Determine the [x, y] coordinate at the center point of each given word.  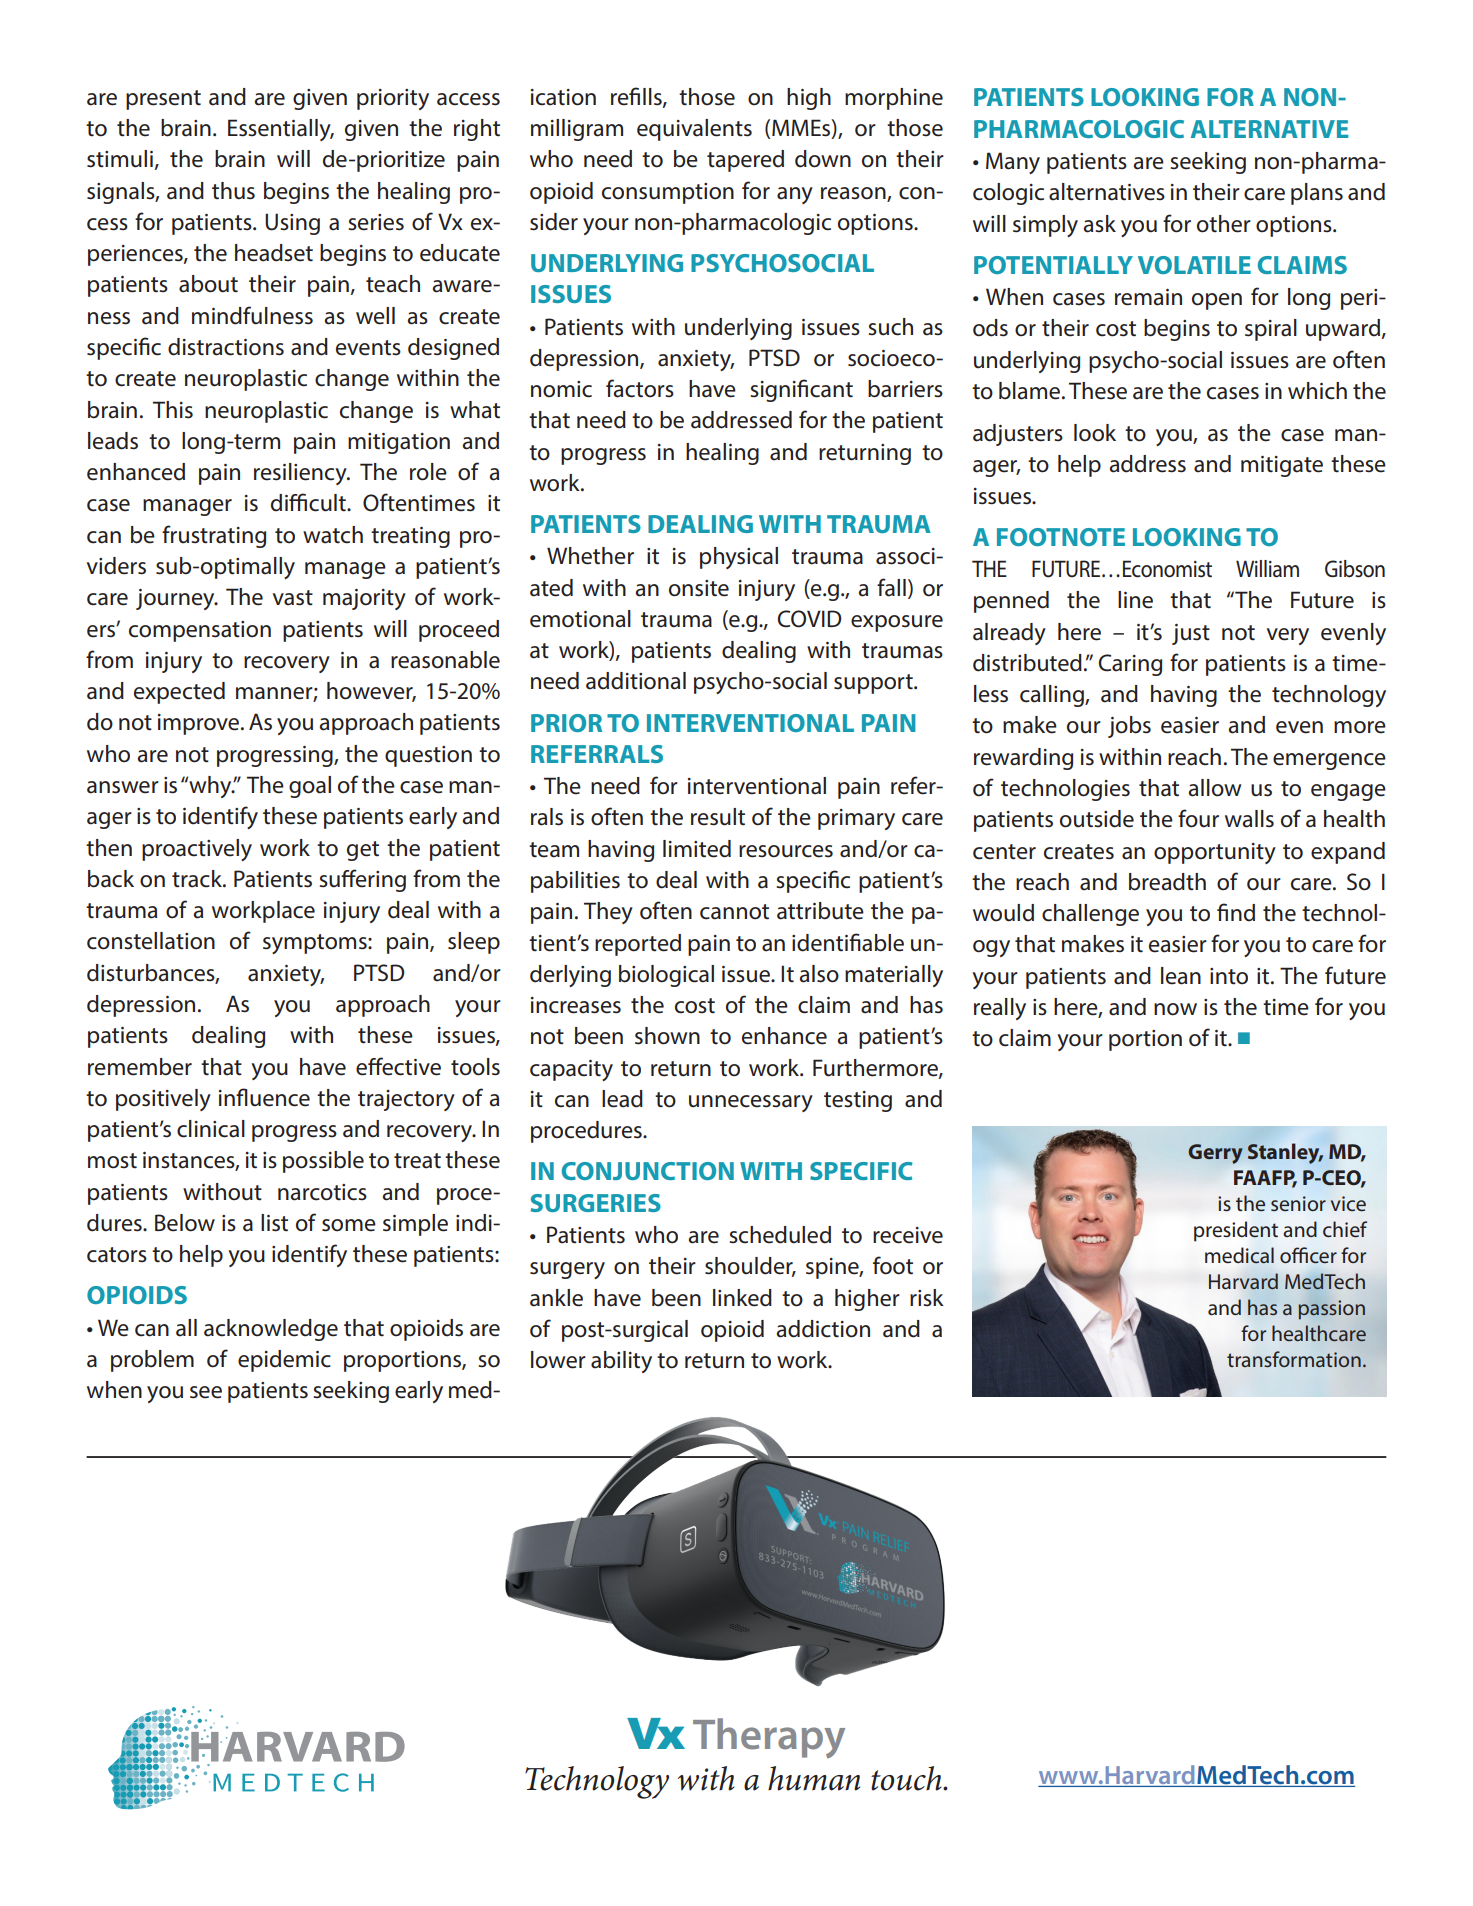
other [1224, 224]
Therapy [769, 1738]
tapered [745, 161]
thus [233, 191]
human [814, 1778]
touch [907, 1778]
